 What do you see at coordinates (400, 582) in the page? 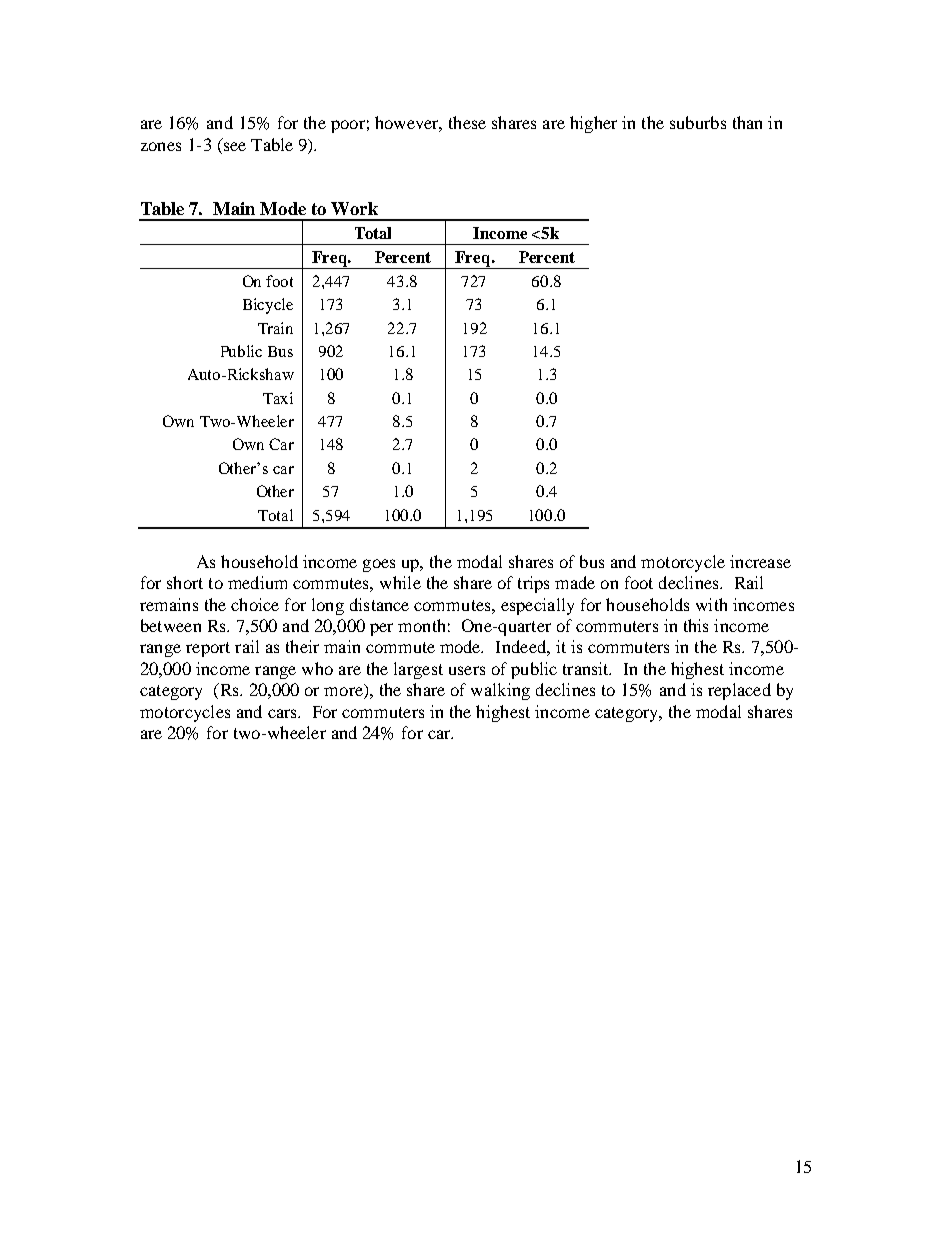
I see `while` at bounding box center [400, 582].
